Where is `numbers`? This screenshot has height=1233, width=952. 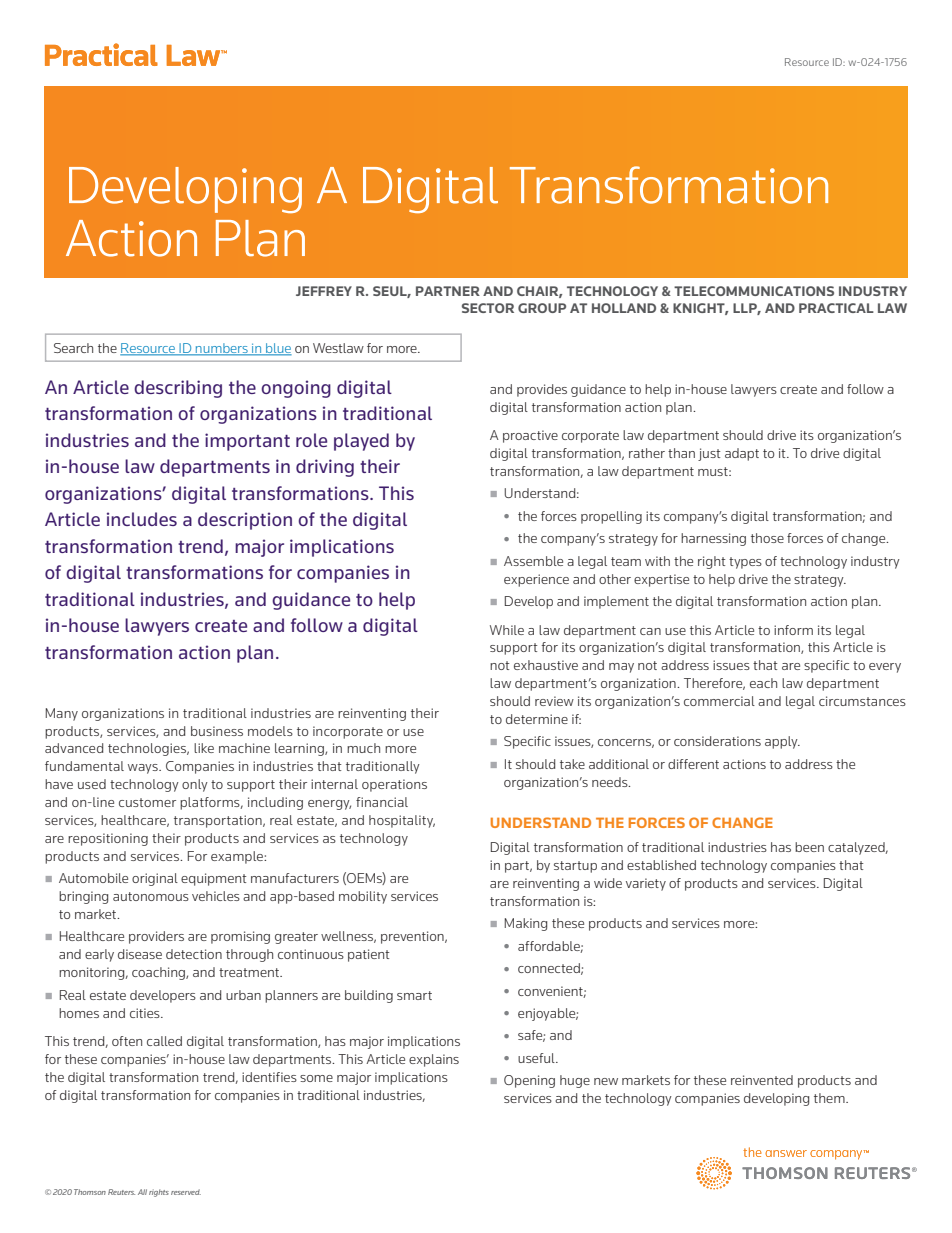 numbers is located at coordinates (222, 349).
